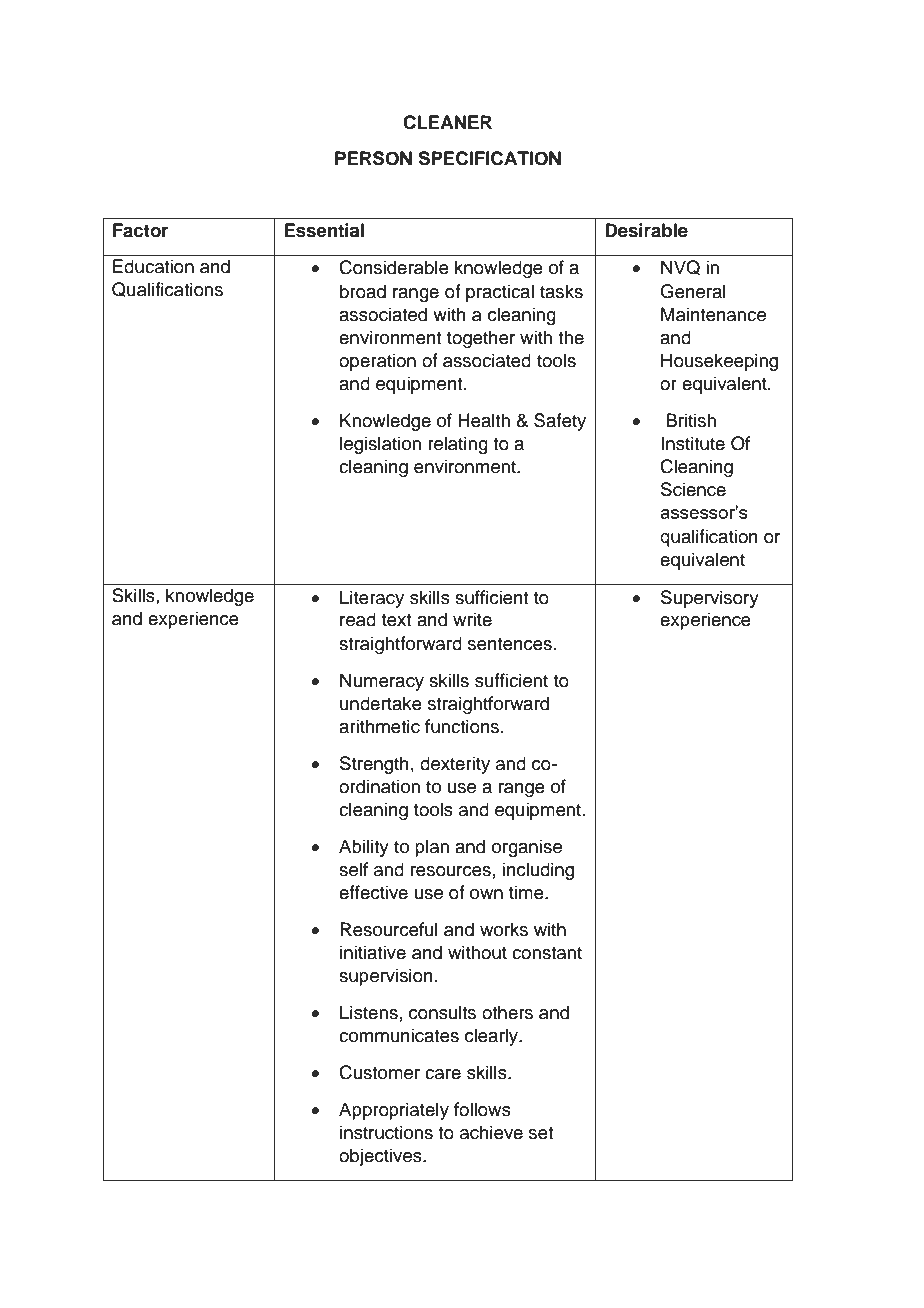 This screenshot has width=924, height=1308. What do you see at coordinates (381, 1157) in the screenshot?
I see `objectives` at bounding box center [381, 1157].
